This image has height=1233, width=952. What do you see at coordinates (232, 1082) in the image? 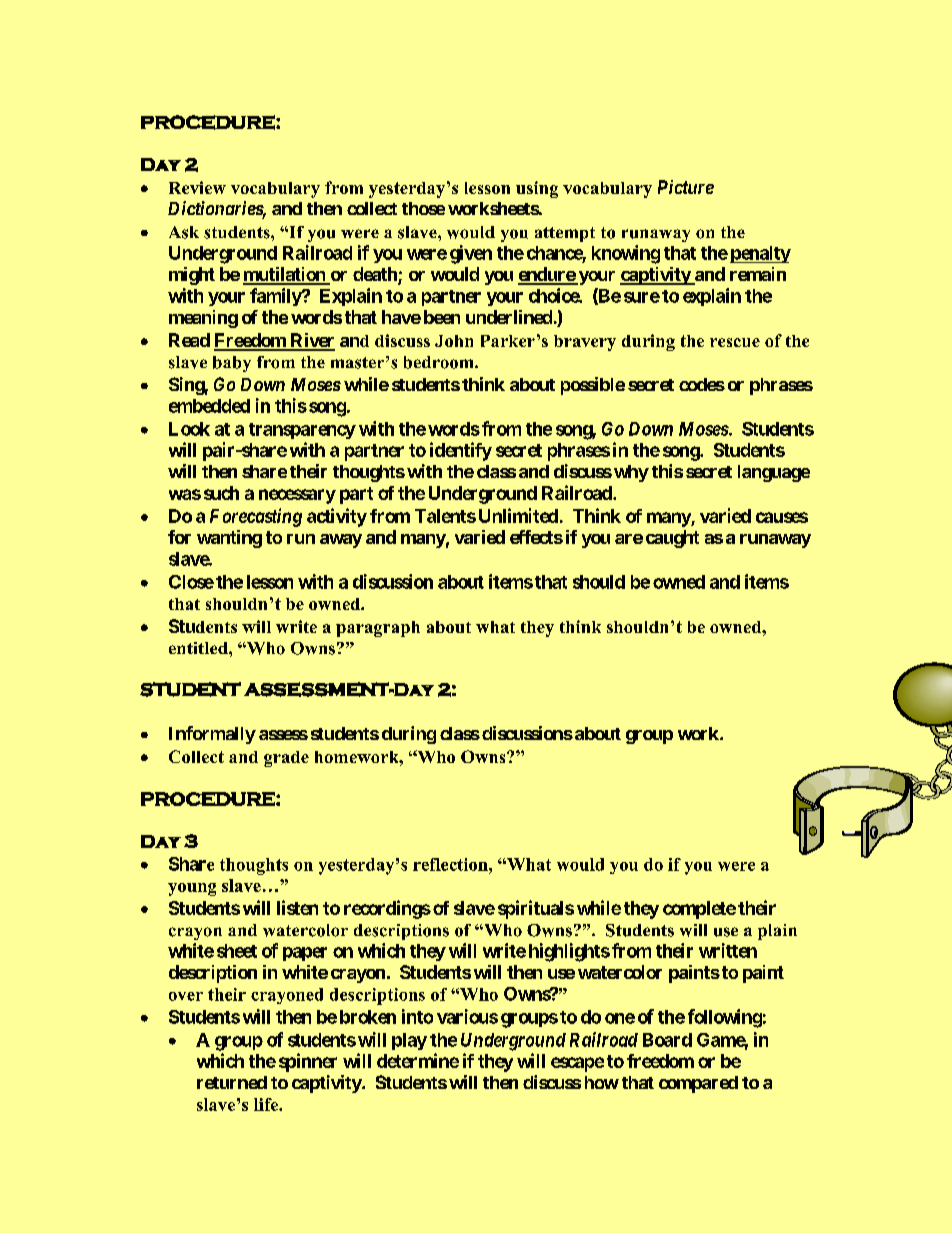
I see `returned` at bounding box center [232, 1082].
